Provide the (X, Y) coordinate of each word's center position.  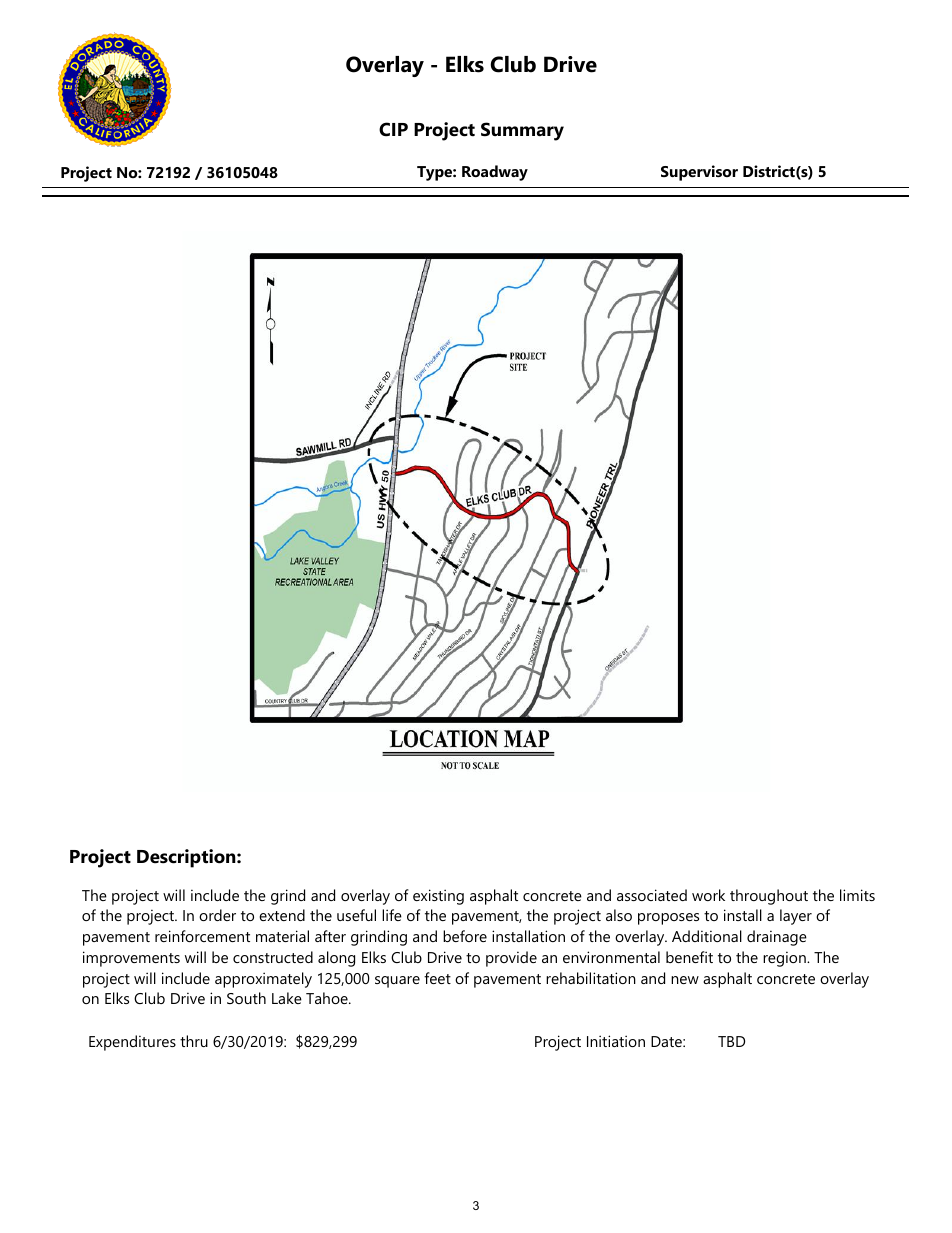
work (708, 895)
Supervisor (699, 173)
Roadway (495, 173)
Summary (522, 131)
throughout (769, 897)
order (217, 915)
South (246, 998)
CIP (393, 129)
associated (652, 895)
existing (438, 897)
